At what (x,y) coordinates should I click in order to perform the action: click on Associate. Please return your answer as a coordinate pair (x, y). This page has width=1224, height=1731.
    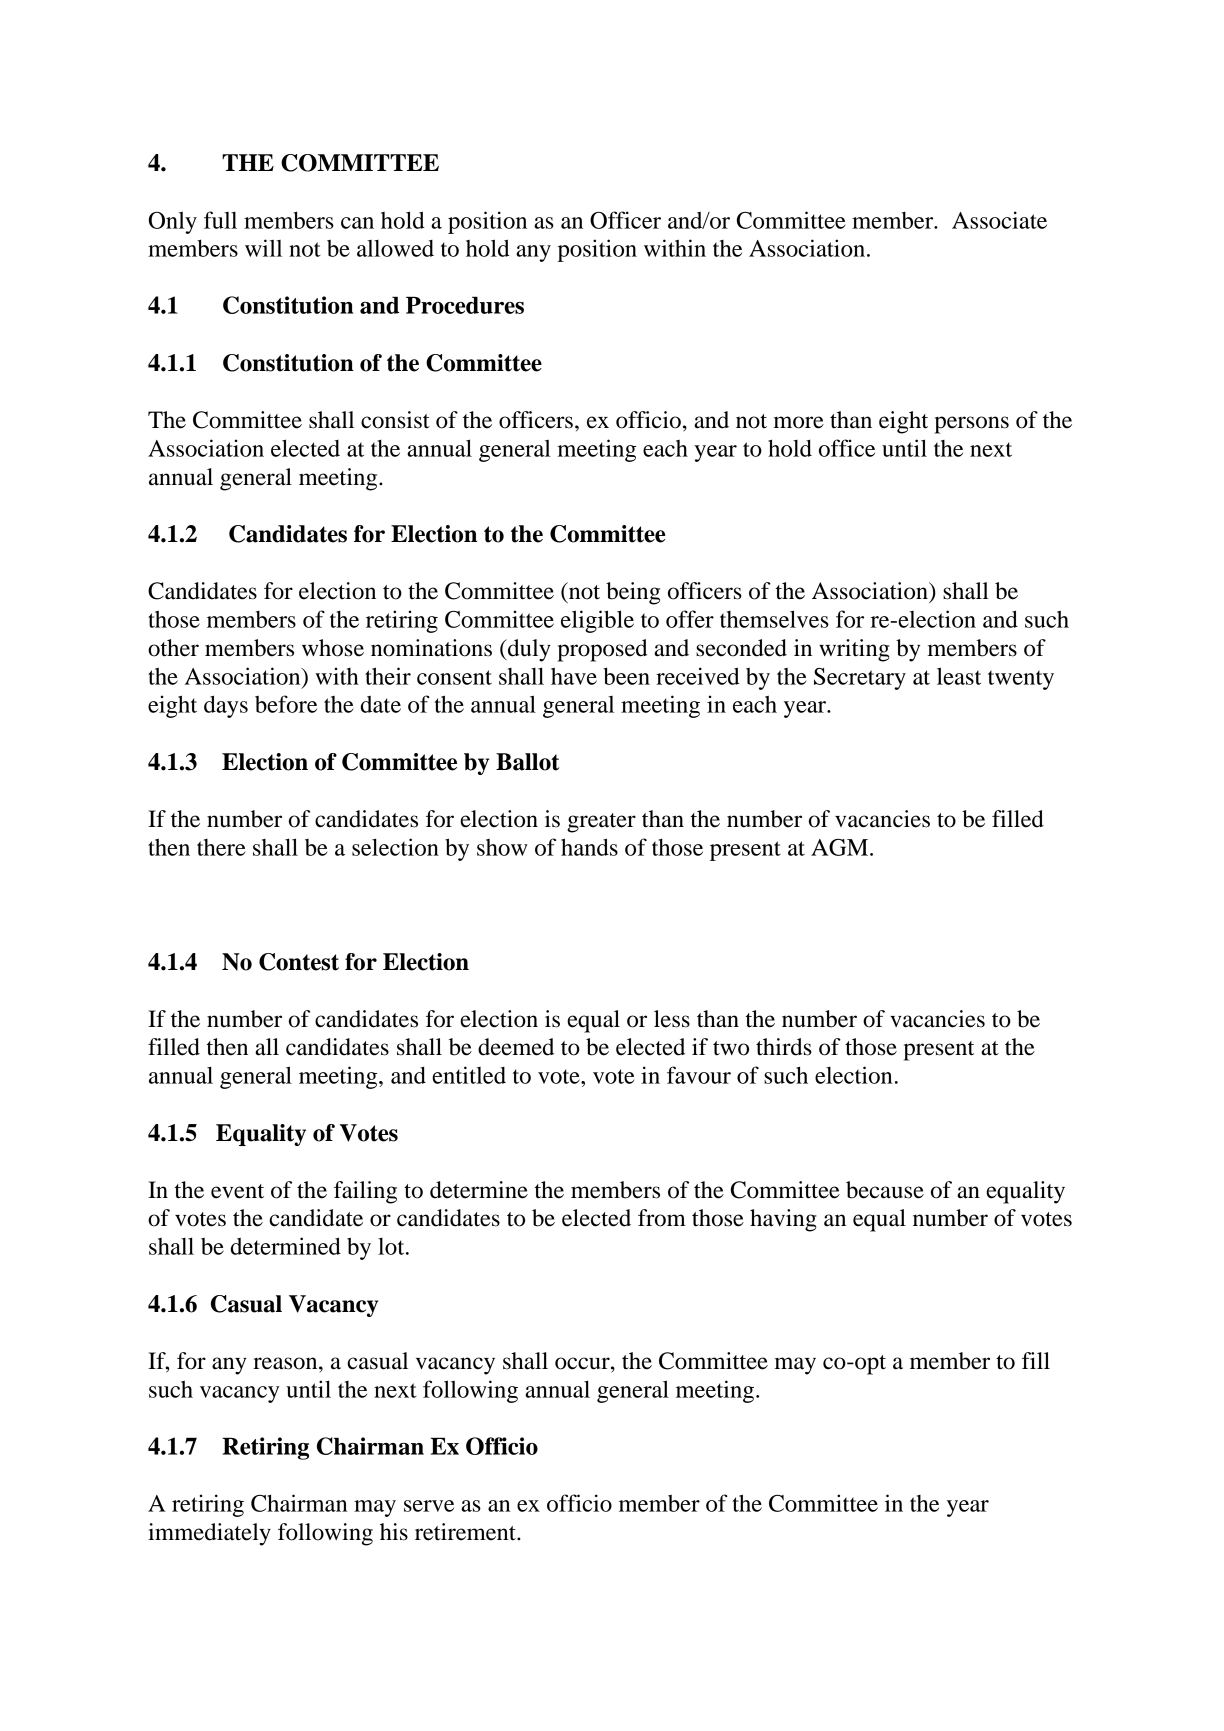
    Looking at the image, I should click on (999, 220).
